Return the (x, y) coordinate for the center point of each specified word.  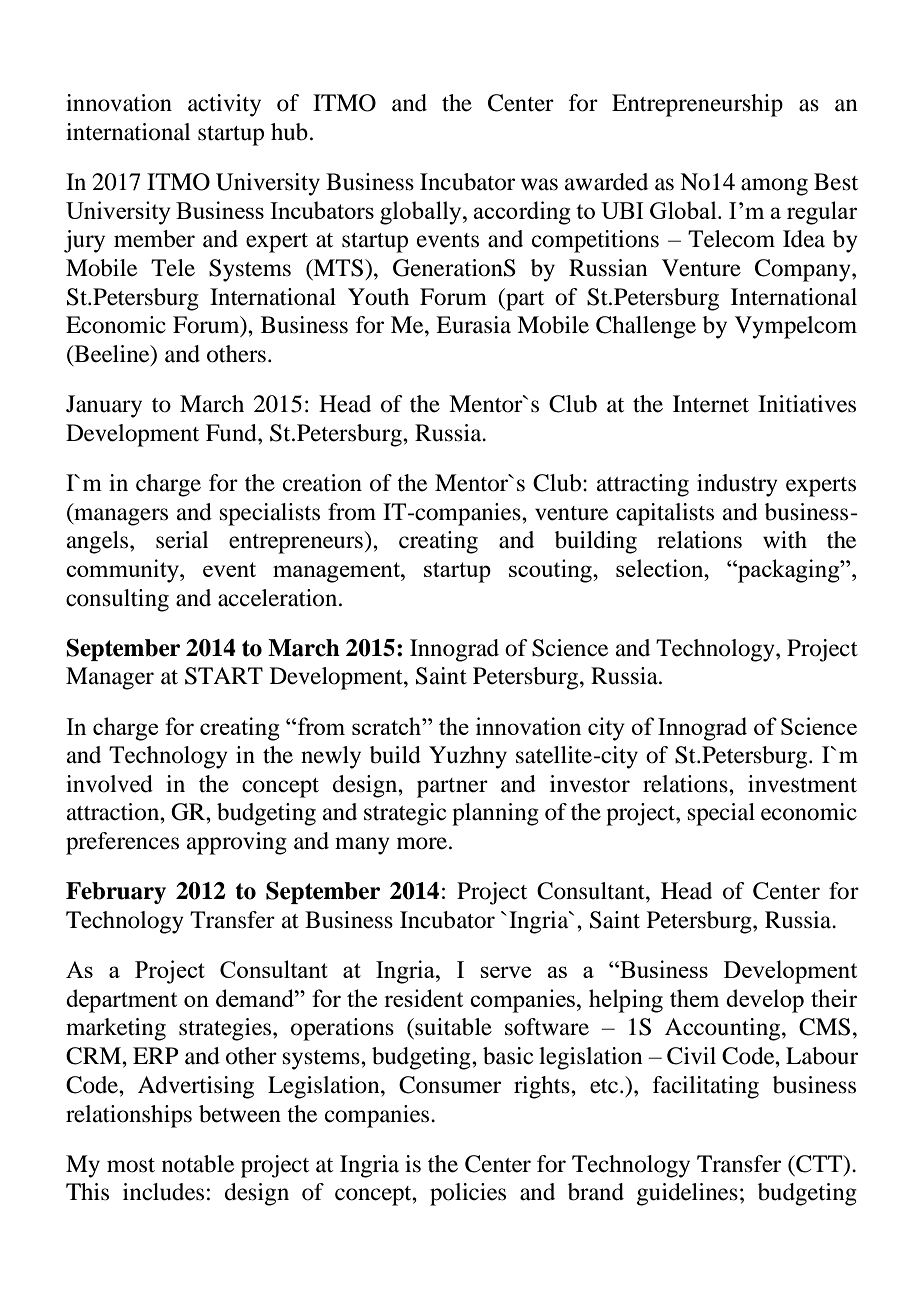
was (539, 184)
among (774, 187)
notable (198, 1164)
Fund (232, 433)
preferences (122, 843)
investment (802, 784)
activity (224, 105)
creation (322, 483)
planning (495, 814)
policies (468, 1194)
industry (737, 485)
